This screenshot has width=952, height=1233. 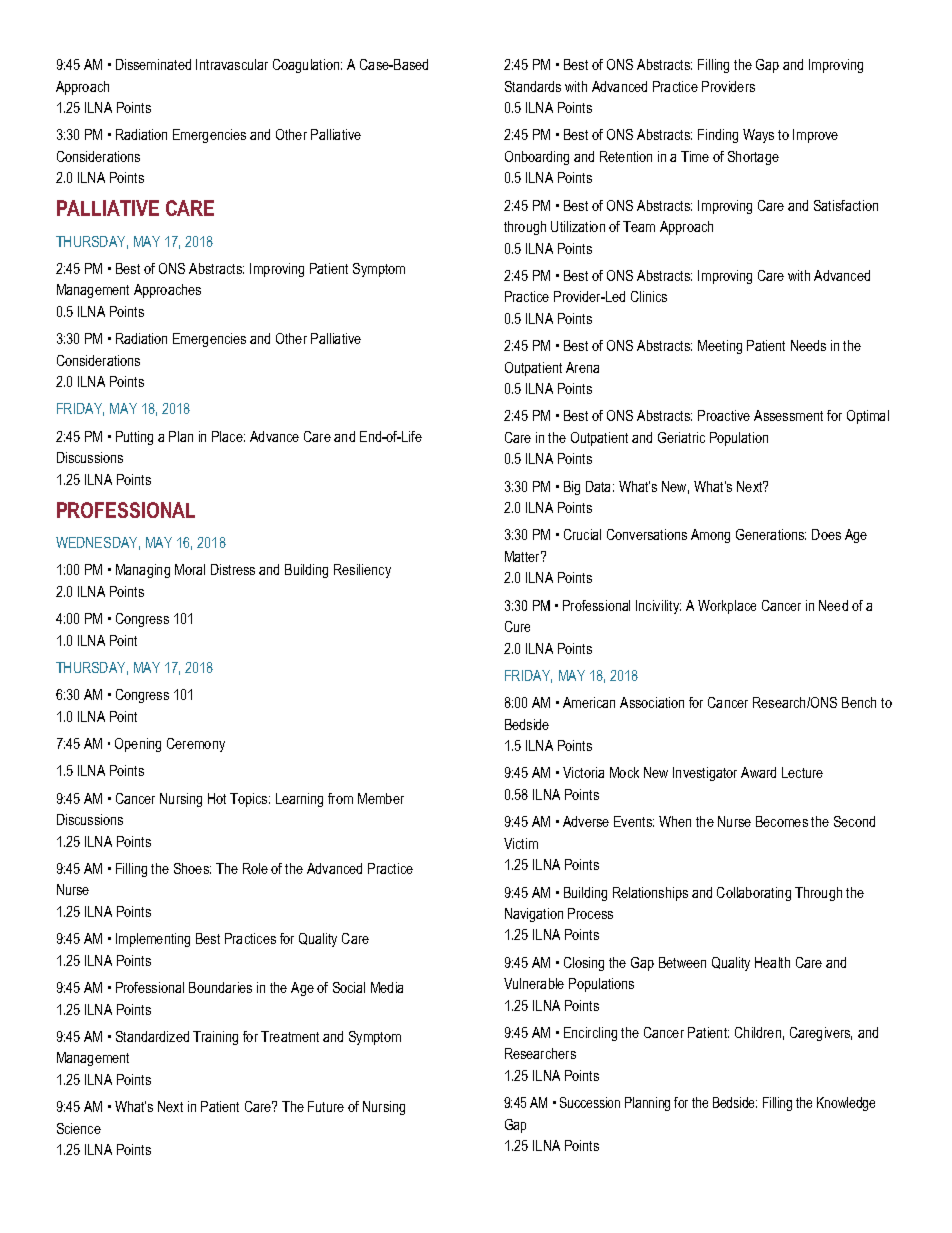 What do you see at coordinates (771, 534) in the screenshot?
I see `Generations` at bounding box center [771, 534].
